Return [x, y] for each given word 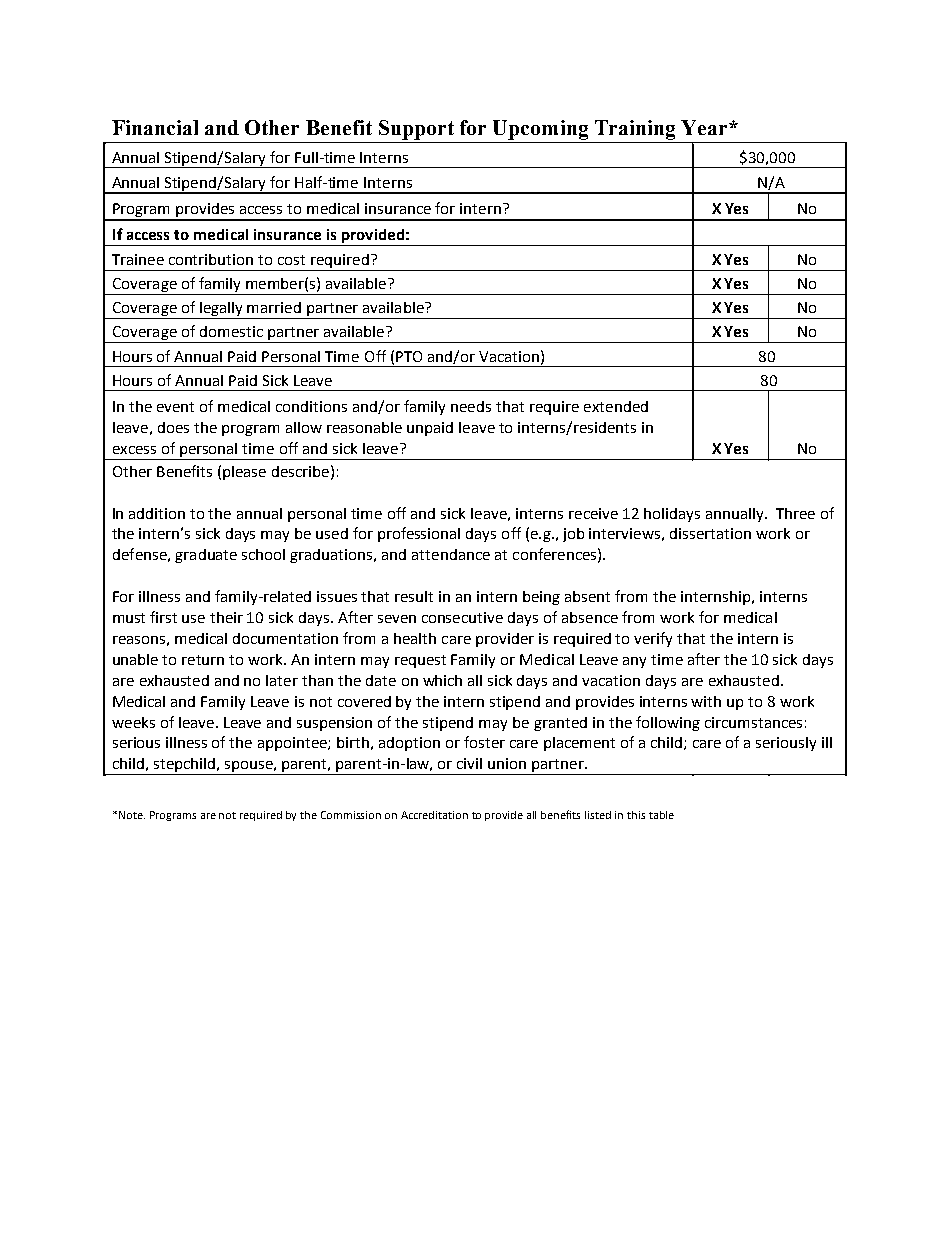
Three [795, 513]
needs [471, 406]
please [244, 473]
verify [653, 639]
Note [132, 815]
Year [705, 127]
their [226, 617]
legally [221, 310]
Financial [155, 127]
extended [616, 406]
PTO [409, 356]
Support [416, 130]
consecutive [462, 617]
